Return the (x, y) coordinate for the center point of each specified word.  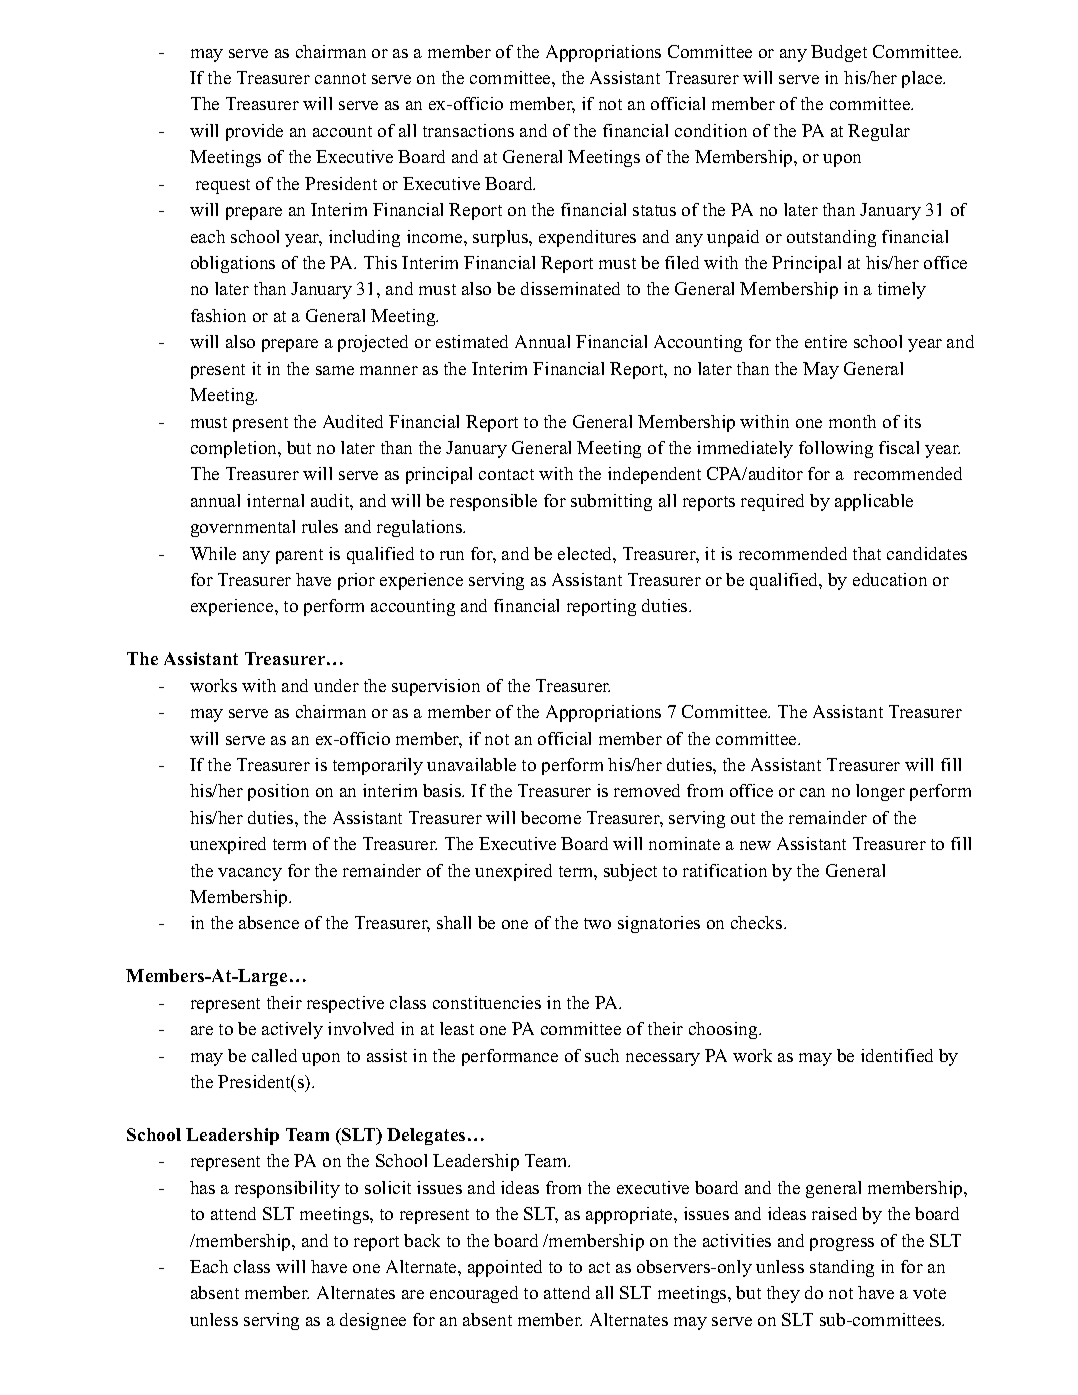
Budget (839, 53)
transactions (468, 130)
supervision (436, 687)
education (890, 579)
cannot (340, 78)
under (336, 685)
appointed (505, 1268)
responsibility (287, 1189)
